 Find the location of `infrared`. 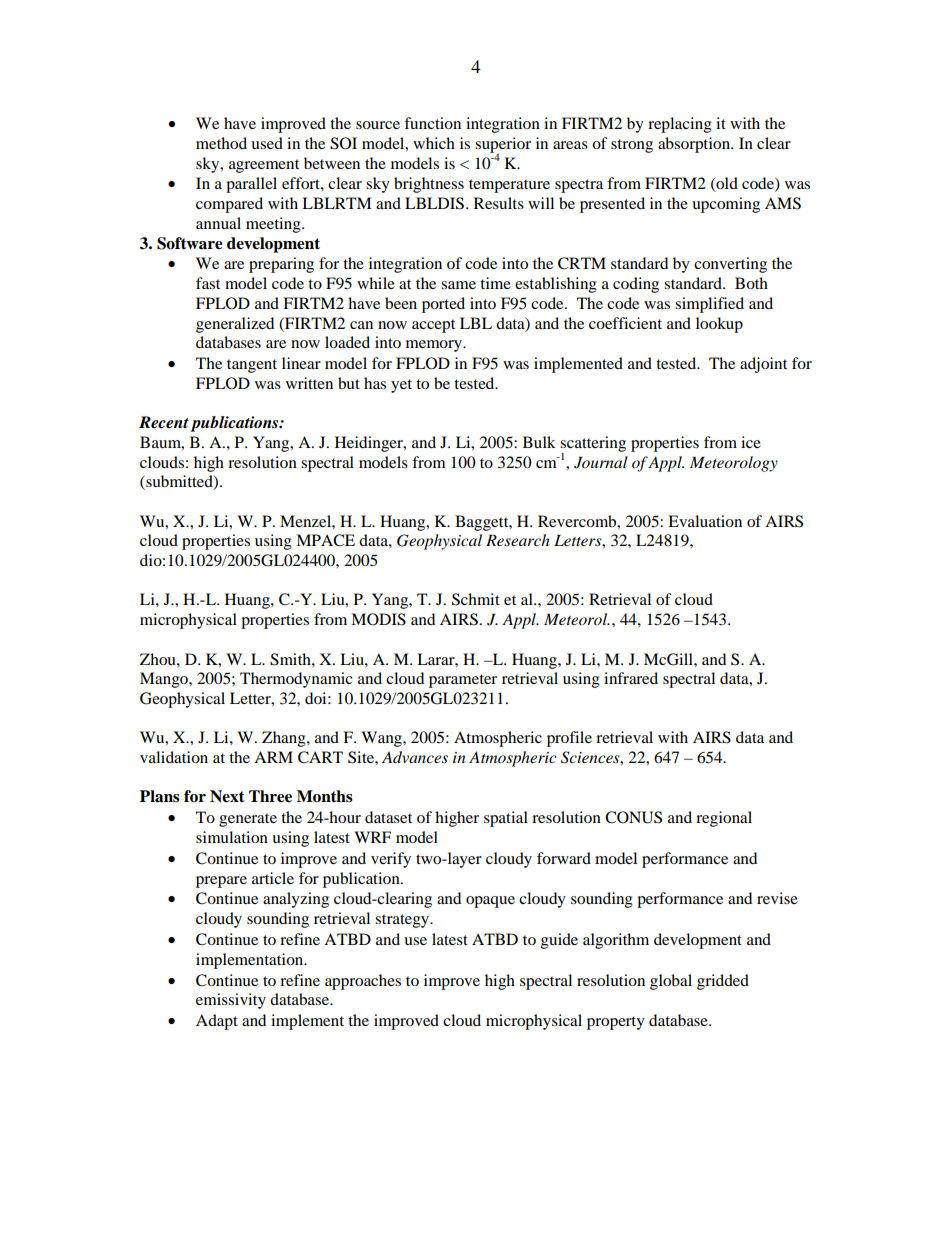

infrared is located at coordinates (631, 678).
